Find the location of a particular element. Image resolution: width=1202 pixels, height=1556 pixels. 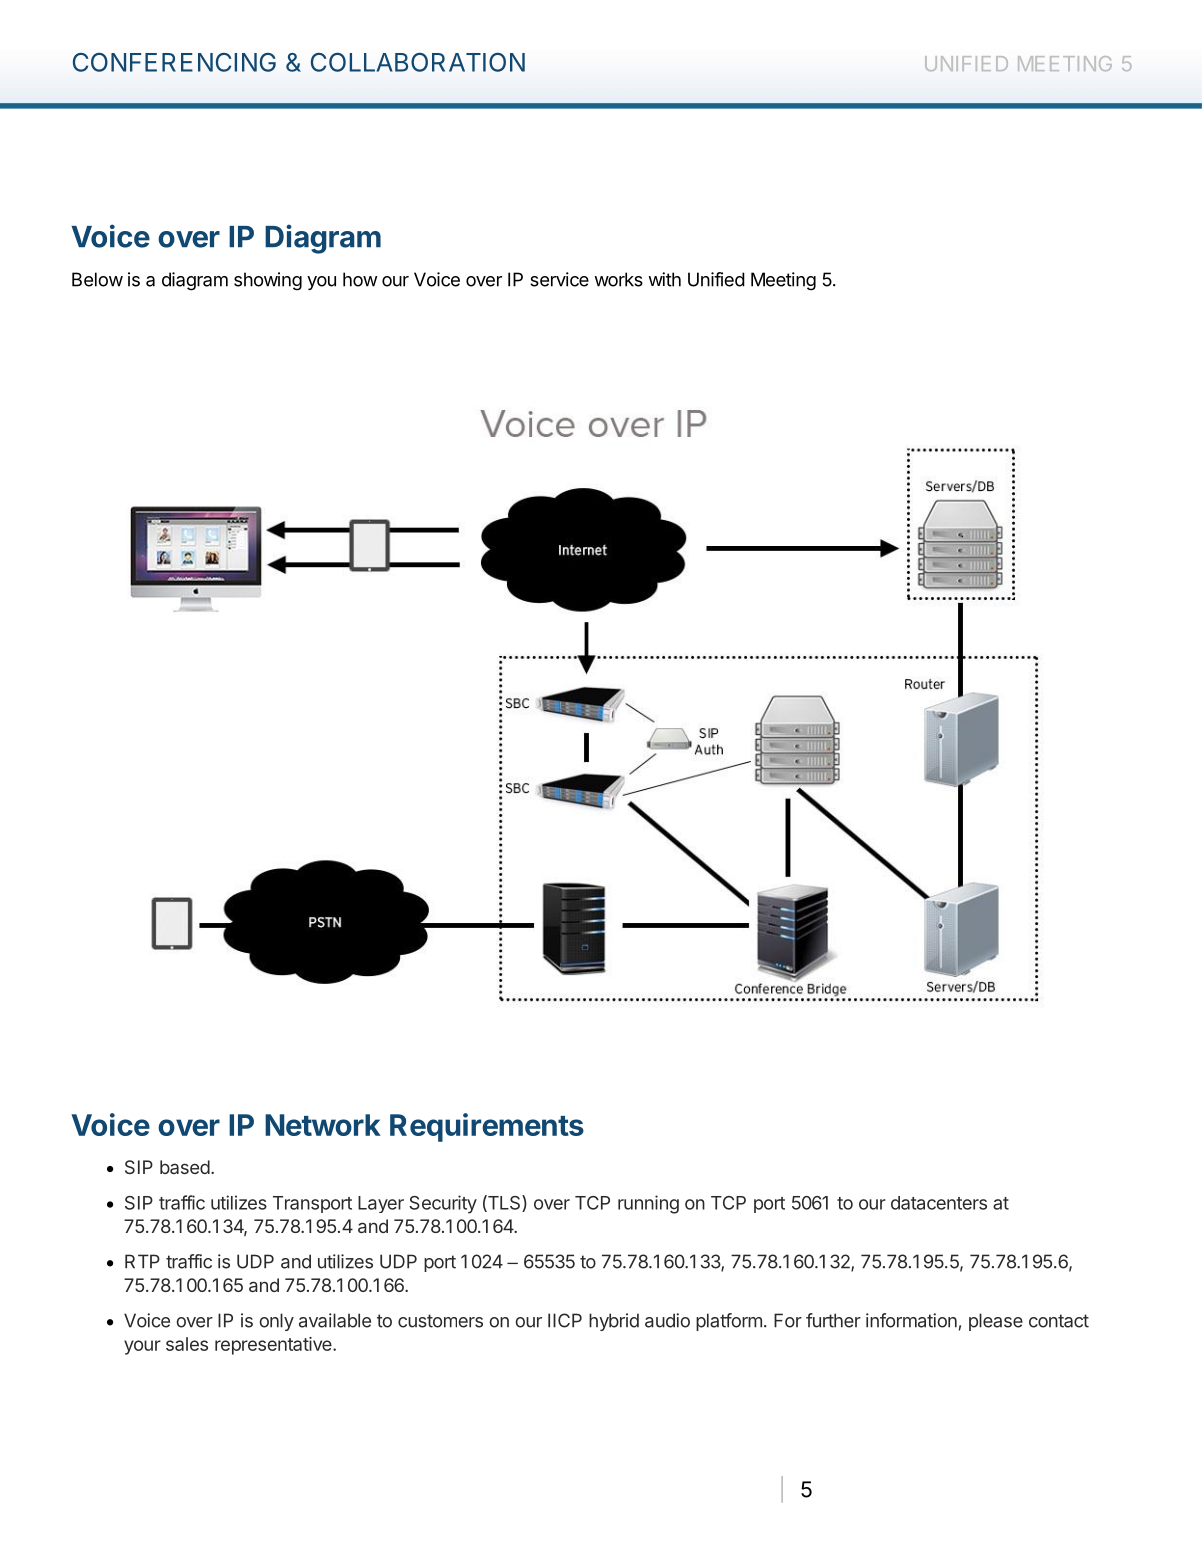

CONFERENCING is located at coordinates (174, 62).
